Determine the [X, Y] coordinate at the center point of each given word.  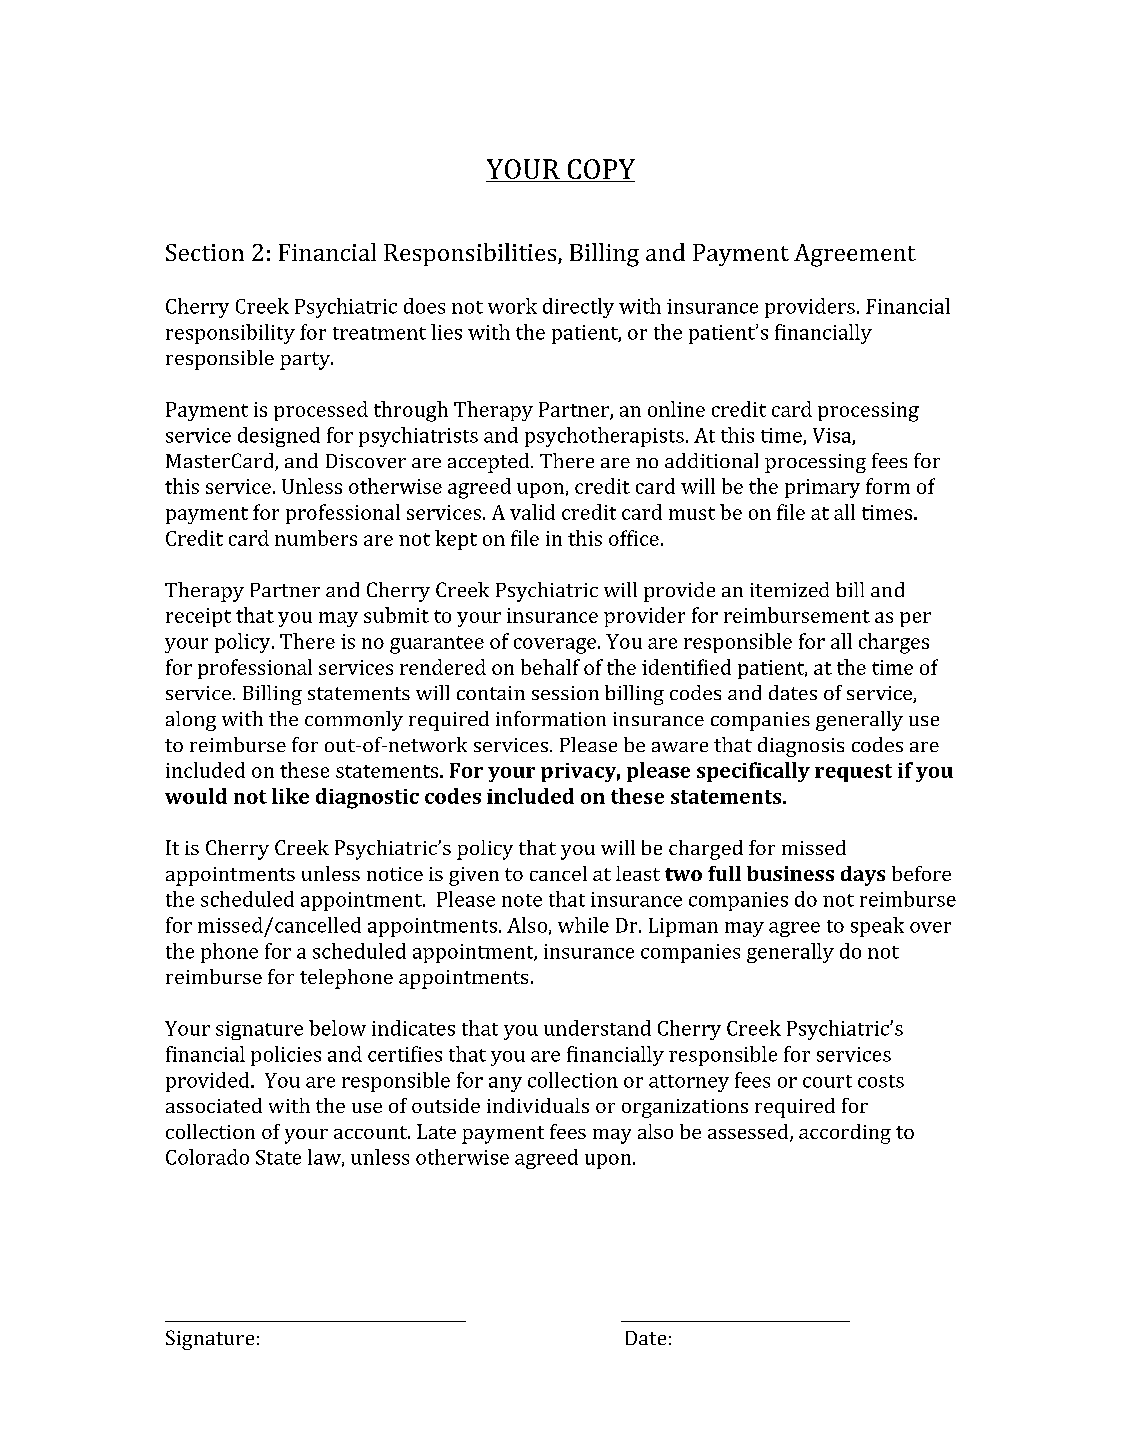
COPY [600, 170]
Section [205, 252]
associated [214, 1105]
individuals [538, 1105]
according [845, 1134]
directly [578, 308]
